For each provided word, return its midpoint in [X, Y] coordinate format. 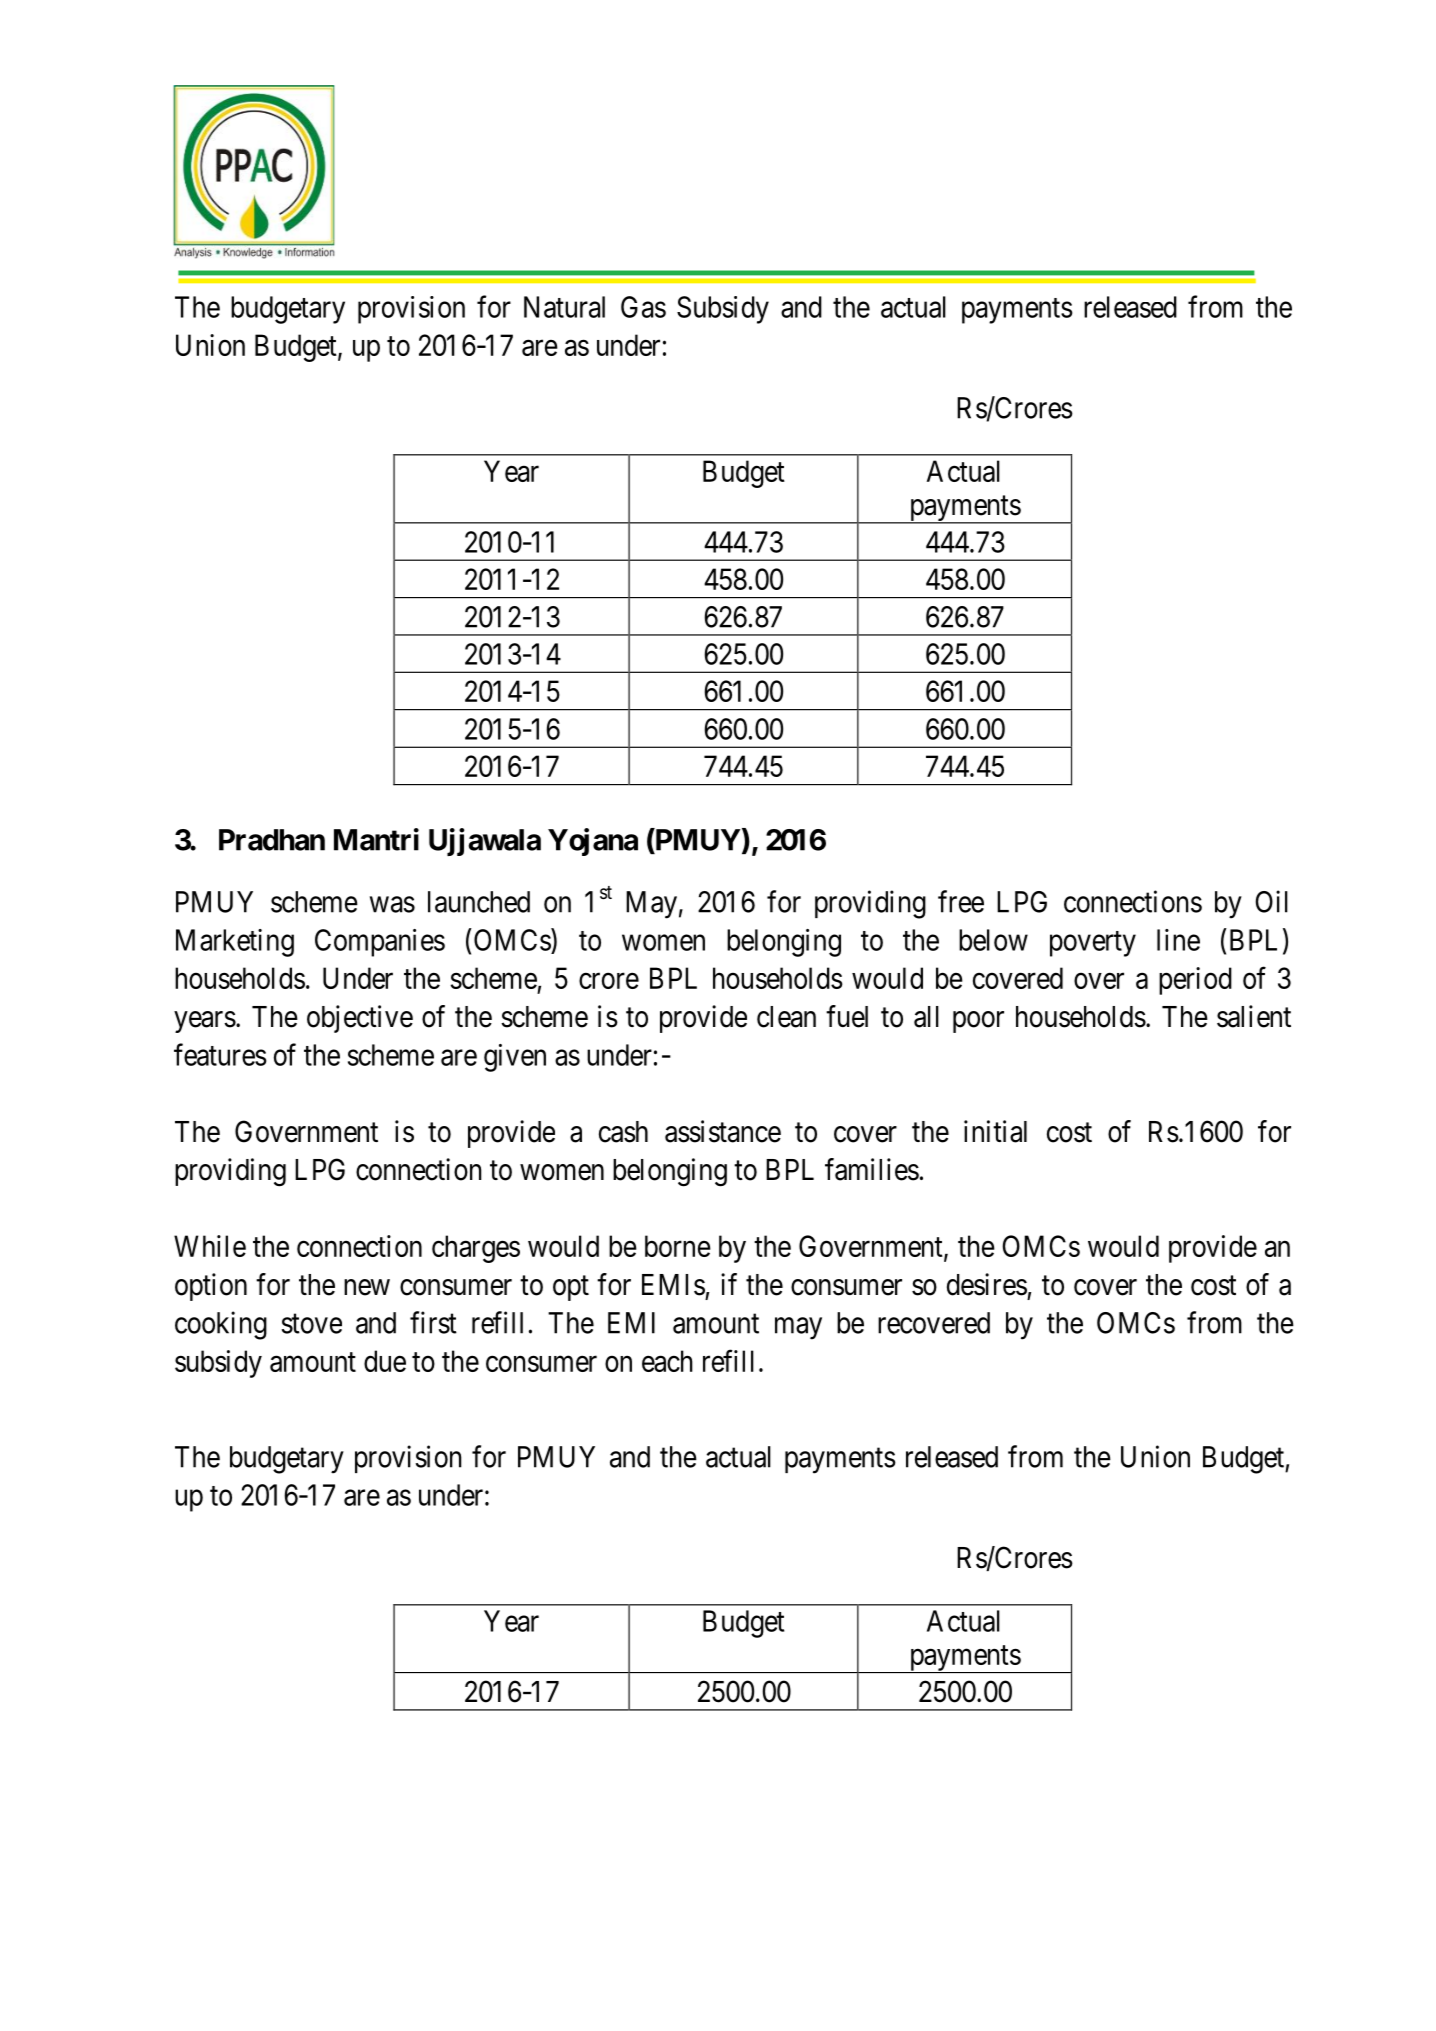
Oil [1271, 901]
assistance [723, 1131]
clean [786, 1017]
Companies [380, 943]
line [1178, 940]
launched [479, 902]
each [667, 1361]
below [993, 940]
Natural [564, 307]
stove [312, 1324]
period [1195, 981]
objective [360, 1019]
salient [1254, 1016]
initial [995, 1131]
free [961, 901]
